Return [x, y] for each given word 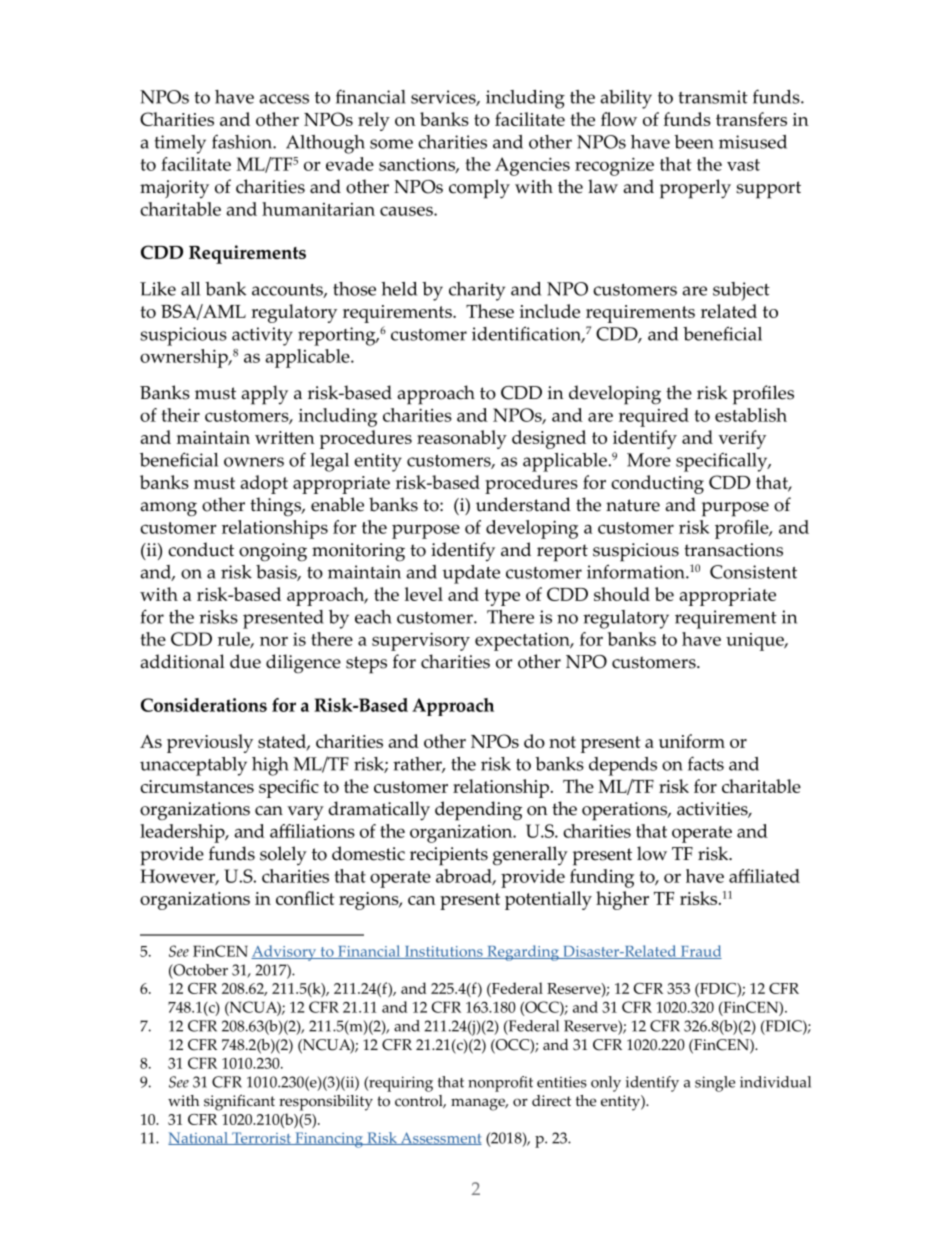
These [490, 311]
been [694, 142]
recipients [449, 856]
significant [239, 1102]
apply [264, 395]
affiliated [764, 876]
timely [180, 144]
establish [751, 415]
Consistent [753, 572]
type [502, 597]
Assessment [440, 1138]
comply [479, 189]
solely [283, 855]
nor [274, 641]
